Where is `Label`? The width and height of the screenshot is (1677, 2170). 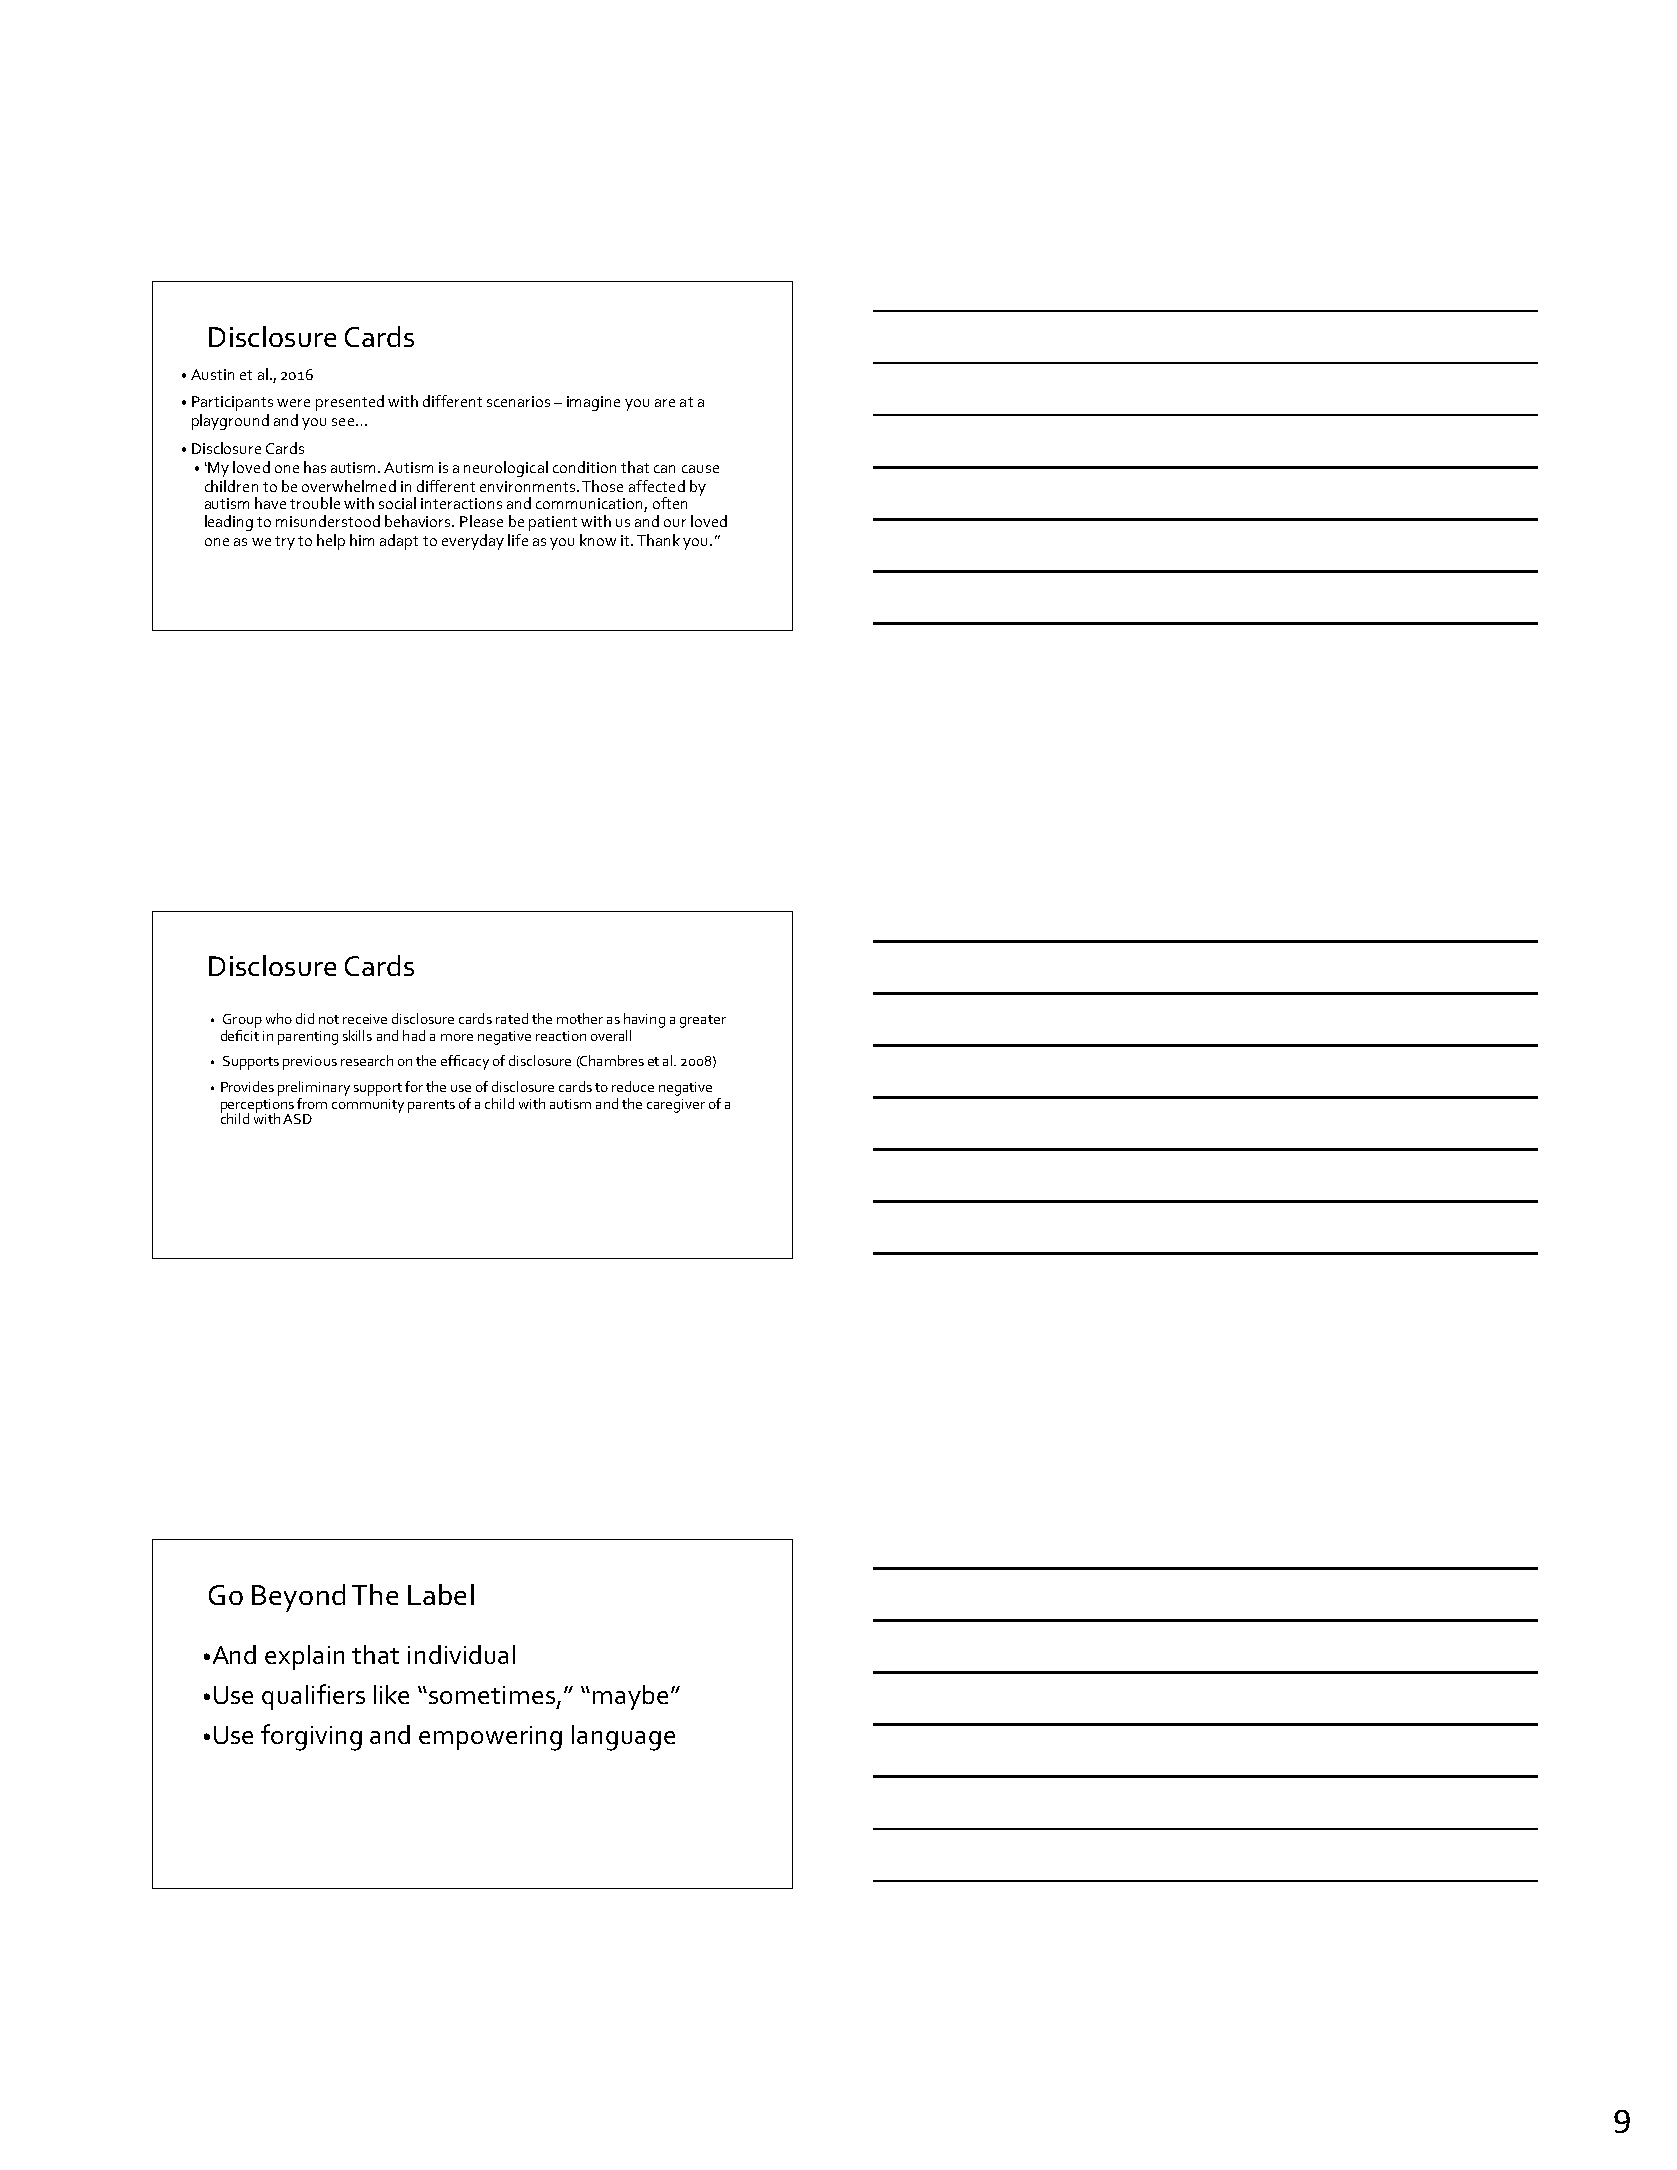
Label is located at coordinates (441, 1594).
